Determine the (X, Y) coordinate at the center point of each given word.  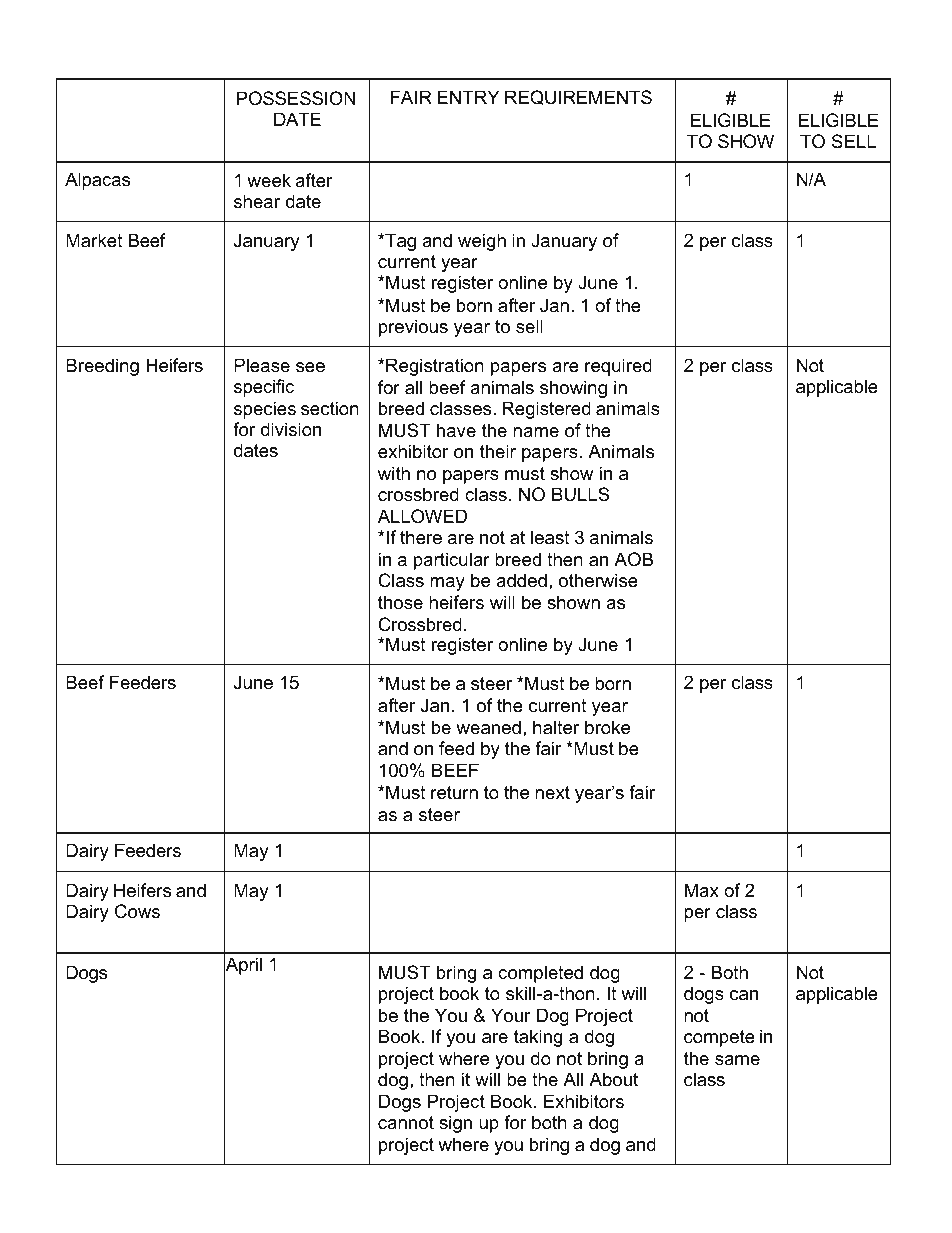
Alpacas (97, 181)
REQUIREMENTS (578, 97)
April (243, 967)
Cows (137, 911)
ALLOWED (422, 516)
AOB (633, 559)
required (618, 367)
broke (607, 727)
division (291, 429)
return (454, 793)
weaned (488, 727)
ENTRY (468, 97)
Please (262, 365)
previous (413, 328)
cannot (406, 1123)
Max (702, 890)
